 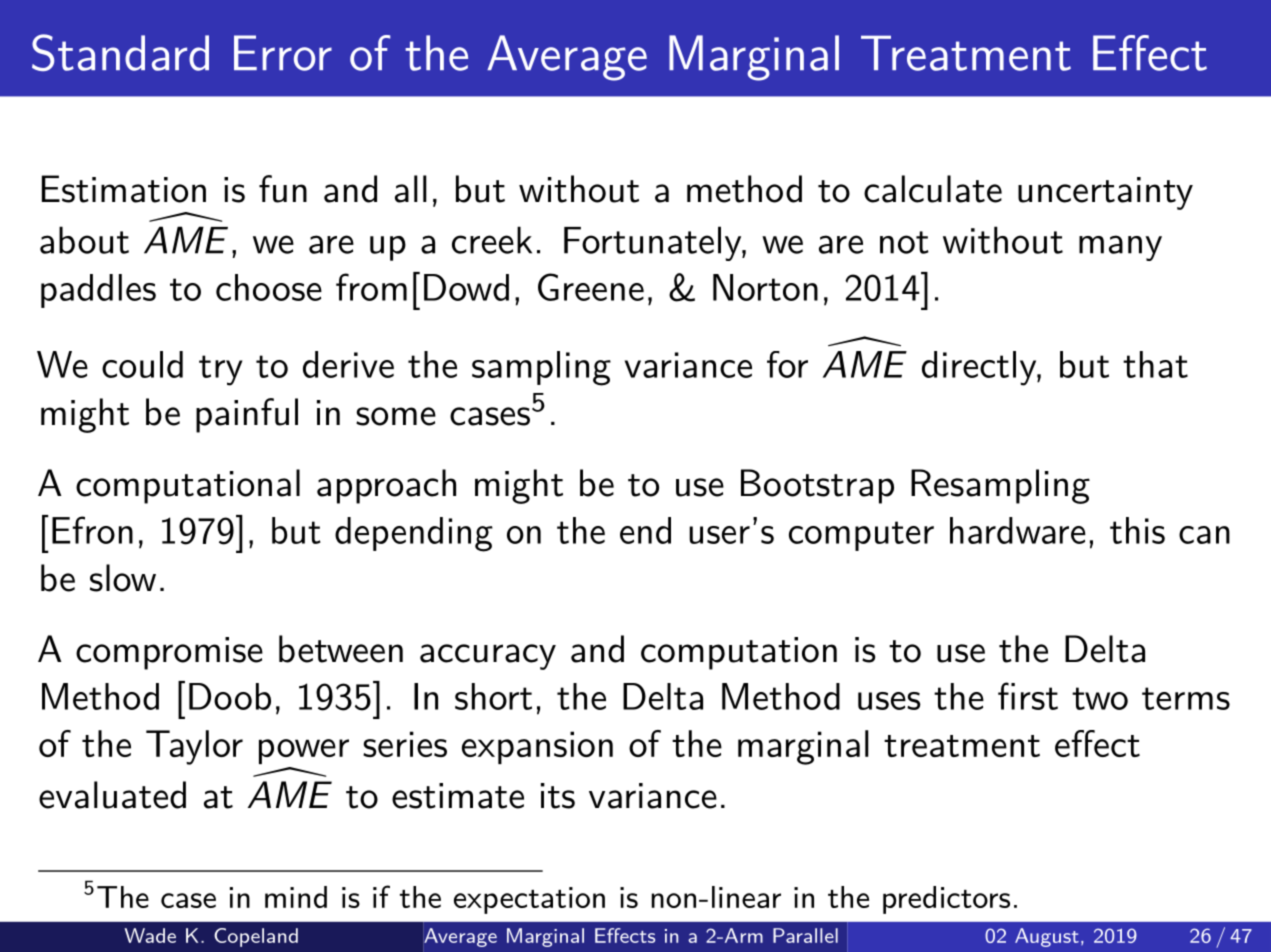 I want to click on Copeland, so click(x=256, y=937).
